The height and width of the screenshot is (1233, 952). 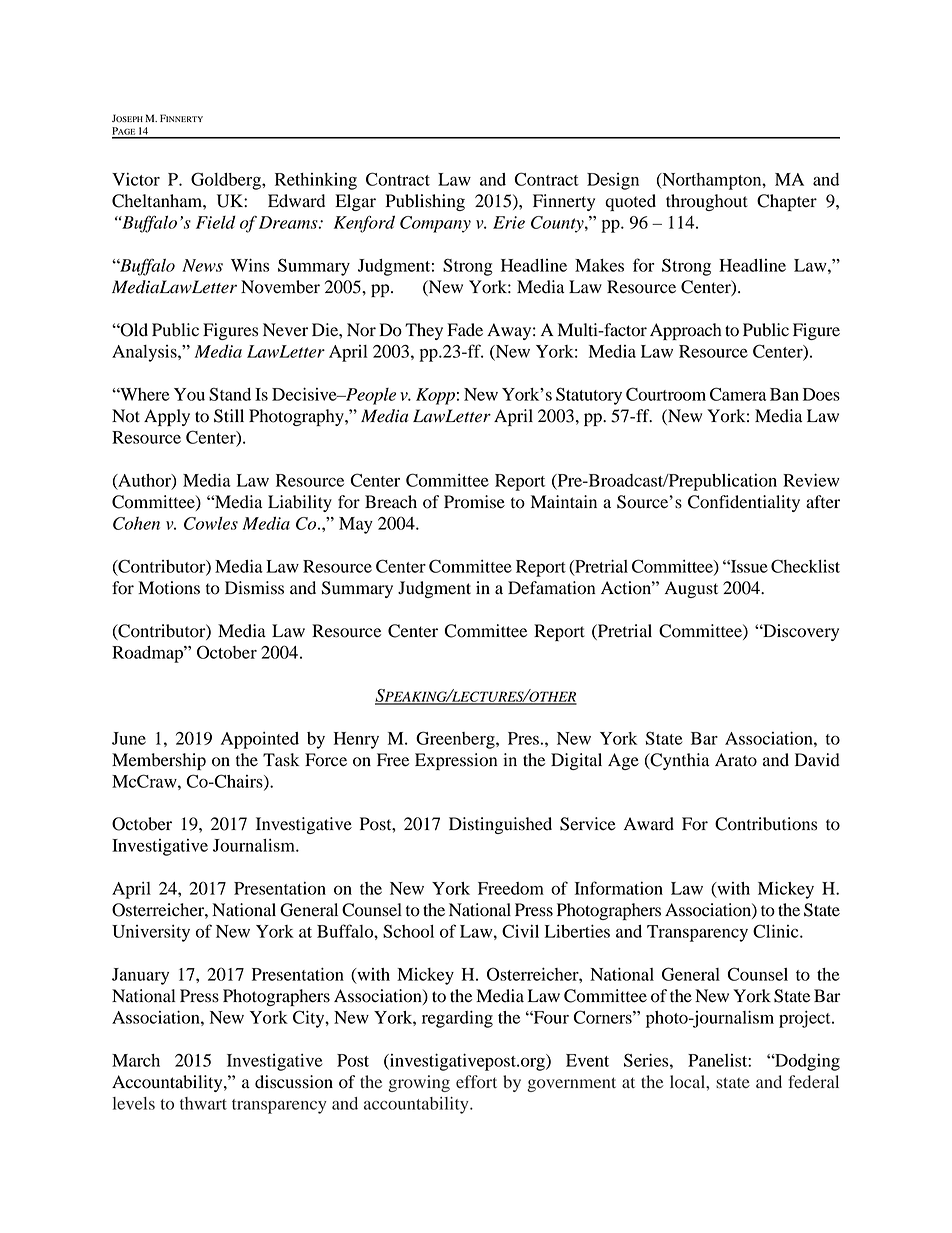 What do you see at coordinates (500, 825) in the screenshot?
I see `Distinguished` at bounding box center [500, 825].
